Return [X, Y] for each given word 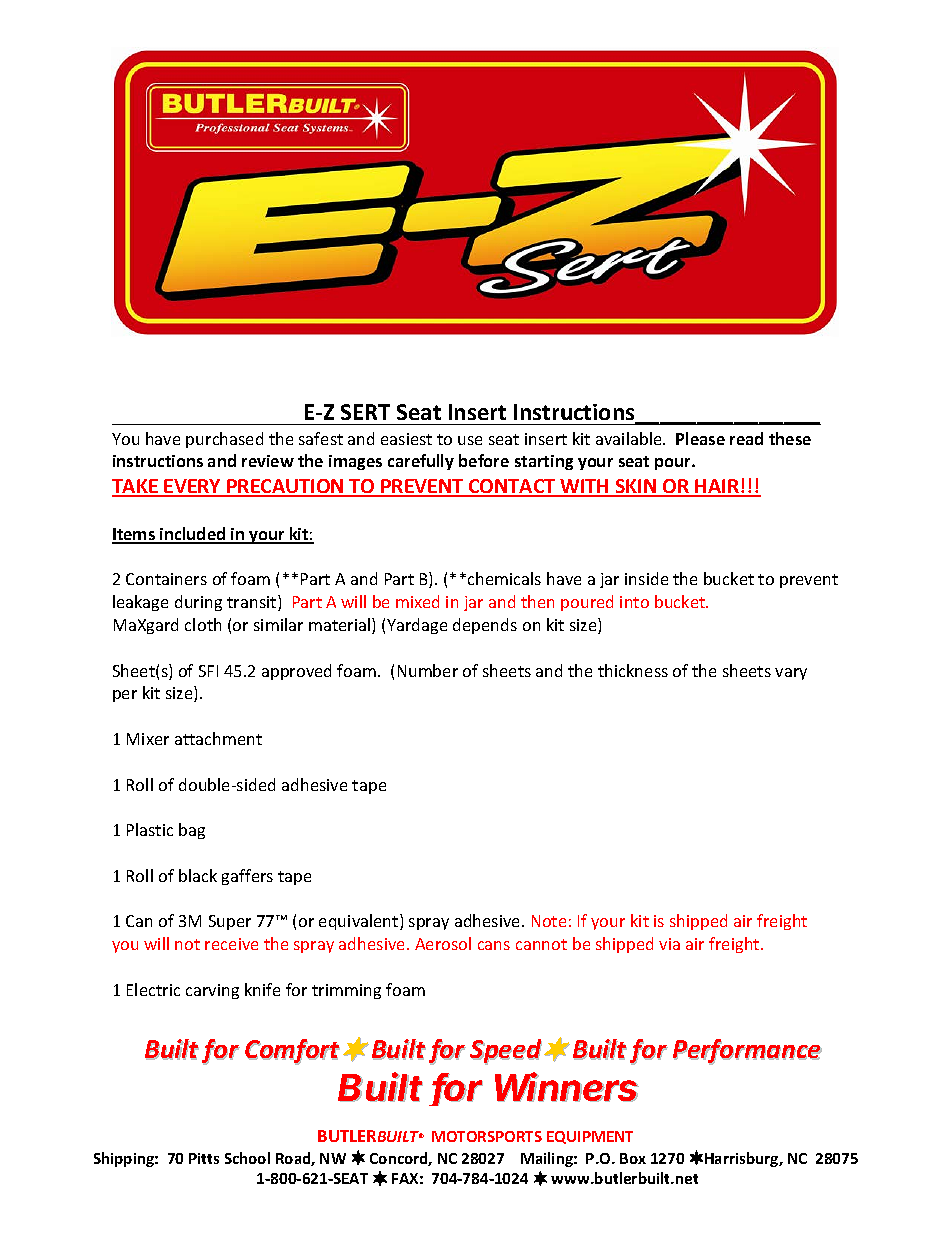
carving [212, 991]
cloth [203, 624]
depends [485, 626]
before [484, 460]
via [669, 944]
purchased [224, 440]
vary [791, 674]
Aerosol [443, 943]
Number [428, 670]
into [634, 602]
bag [192, 831]
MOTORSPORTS [487, 1136]
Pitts [204, 1158]
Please [700, 438]
